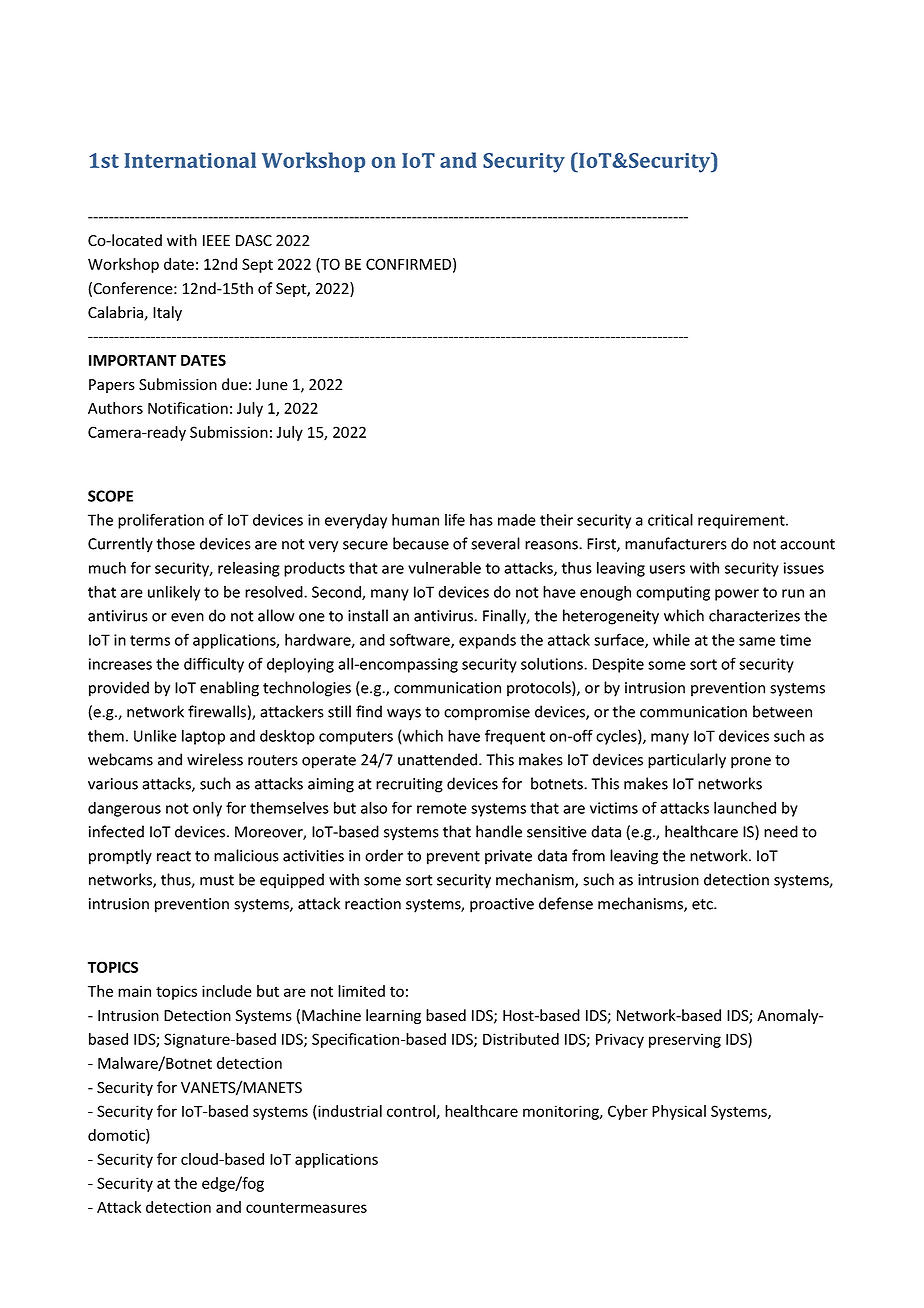 The image size is (924, 1308). Describe the element at coordinates (306, 1207) in the page. I see `countermeasures` at that location.
